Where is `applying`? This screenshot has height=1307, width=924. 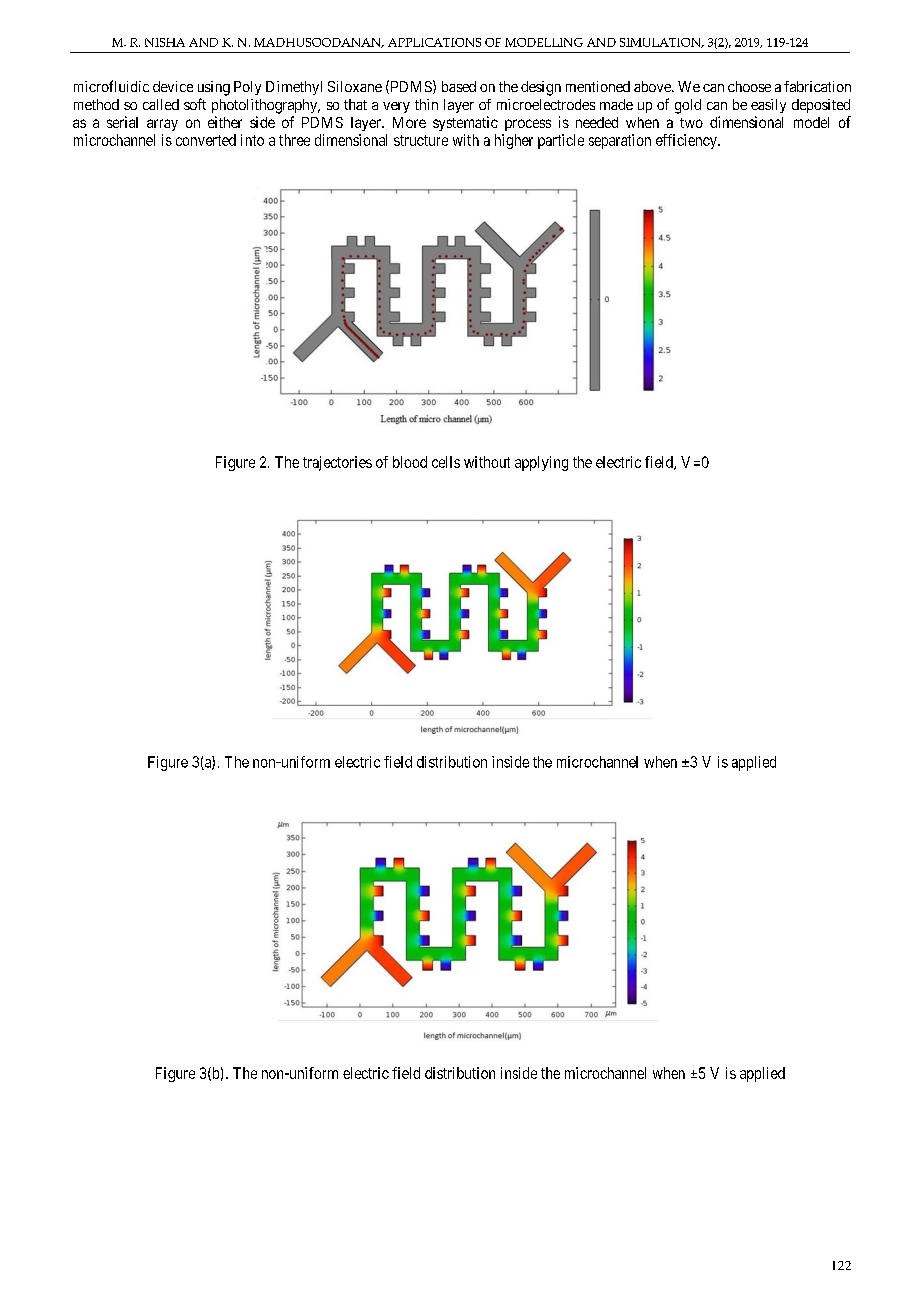
applying is located at coordinates (541, 463).
